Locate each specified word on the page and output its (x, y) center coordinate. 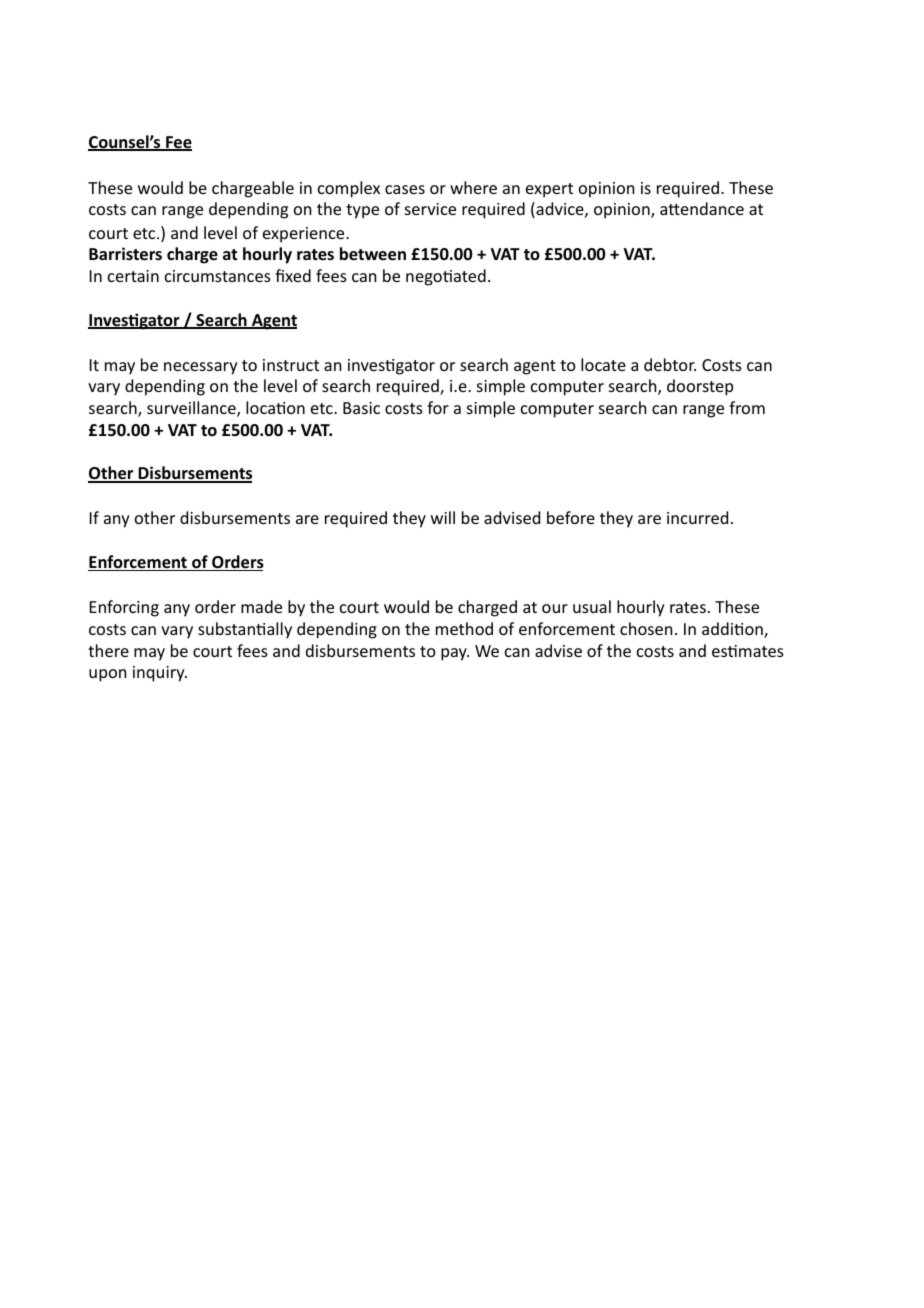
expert (549, 190)
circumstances (218, 276)
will (443, 517)
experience (305, 235)
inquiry (160, 674)
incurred (697, 517)
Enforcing (124, 608)
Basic (361, 408)
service (430, 209)
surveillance (192, 409)
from (747, 407)
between (373, 254)
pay (455, 654)
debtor (670, 364)
